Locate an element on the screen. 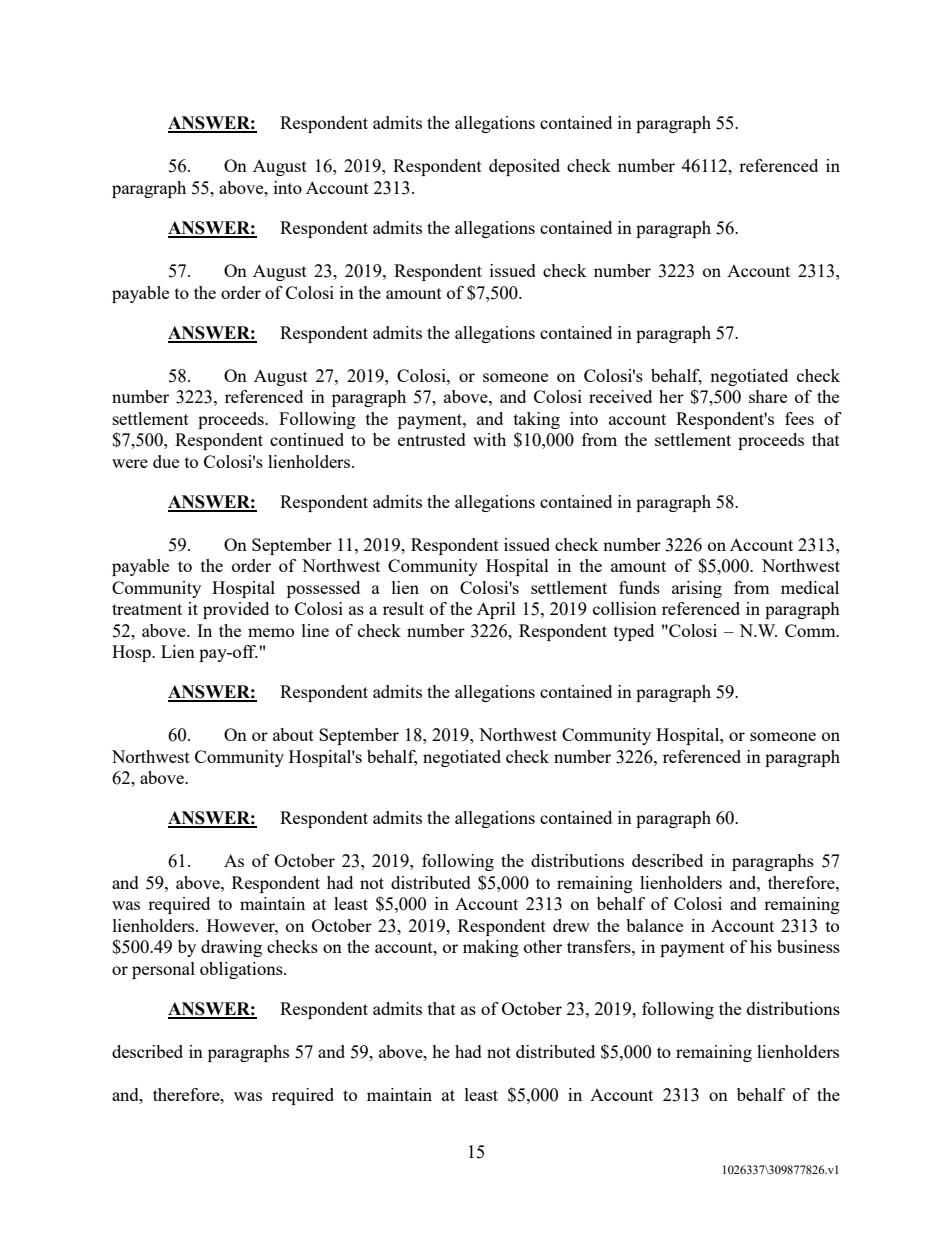 This screenshot has height=1233, width=952. result is located at coordinates (403, 608).
